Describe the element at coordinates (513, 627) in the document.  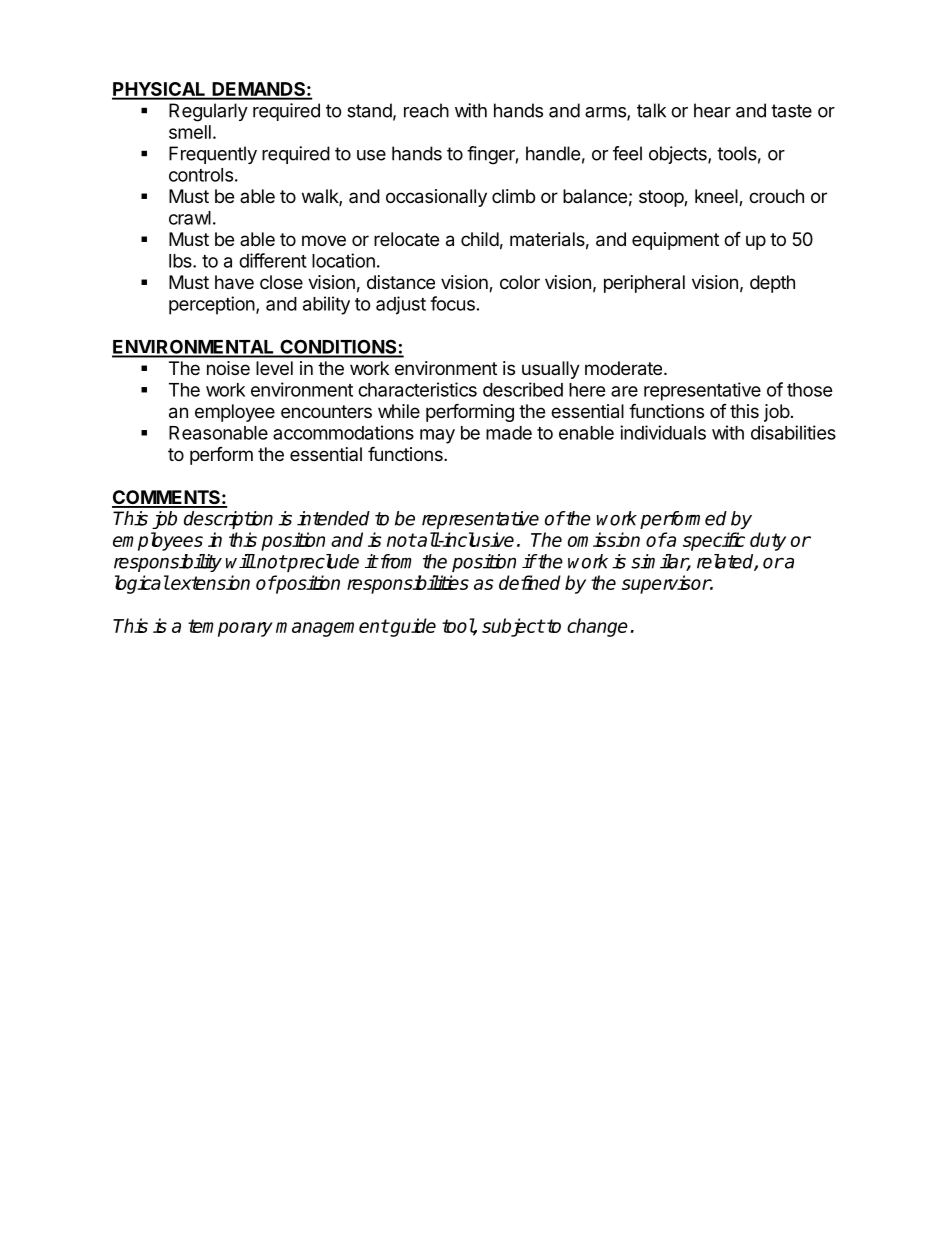
I see `subject` at that location.
